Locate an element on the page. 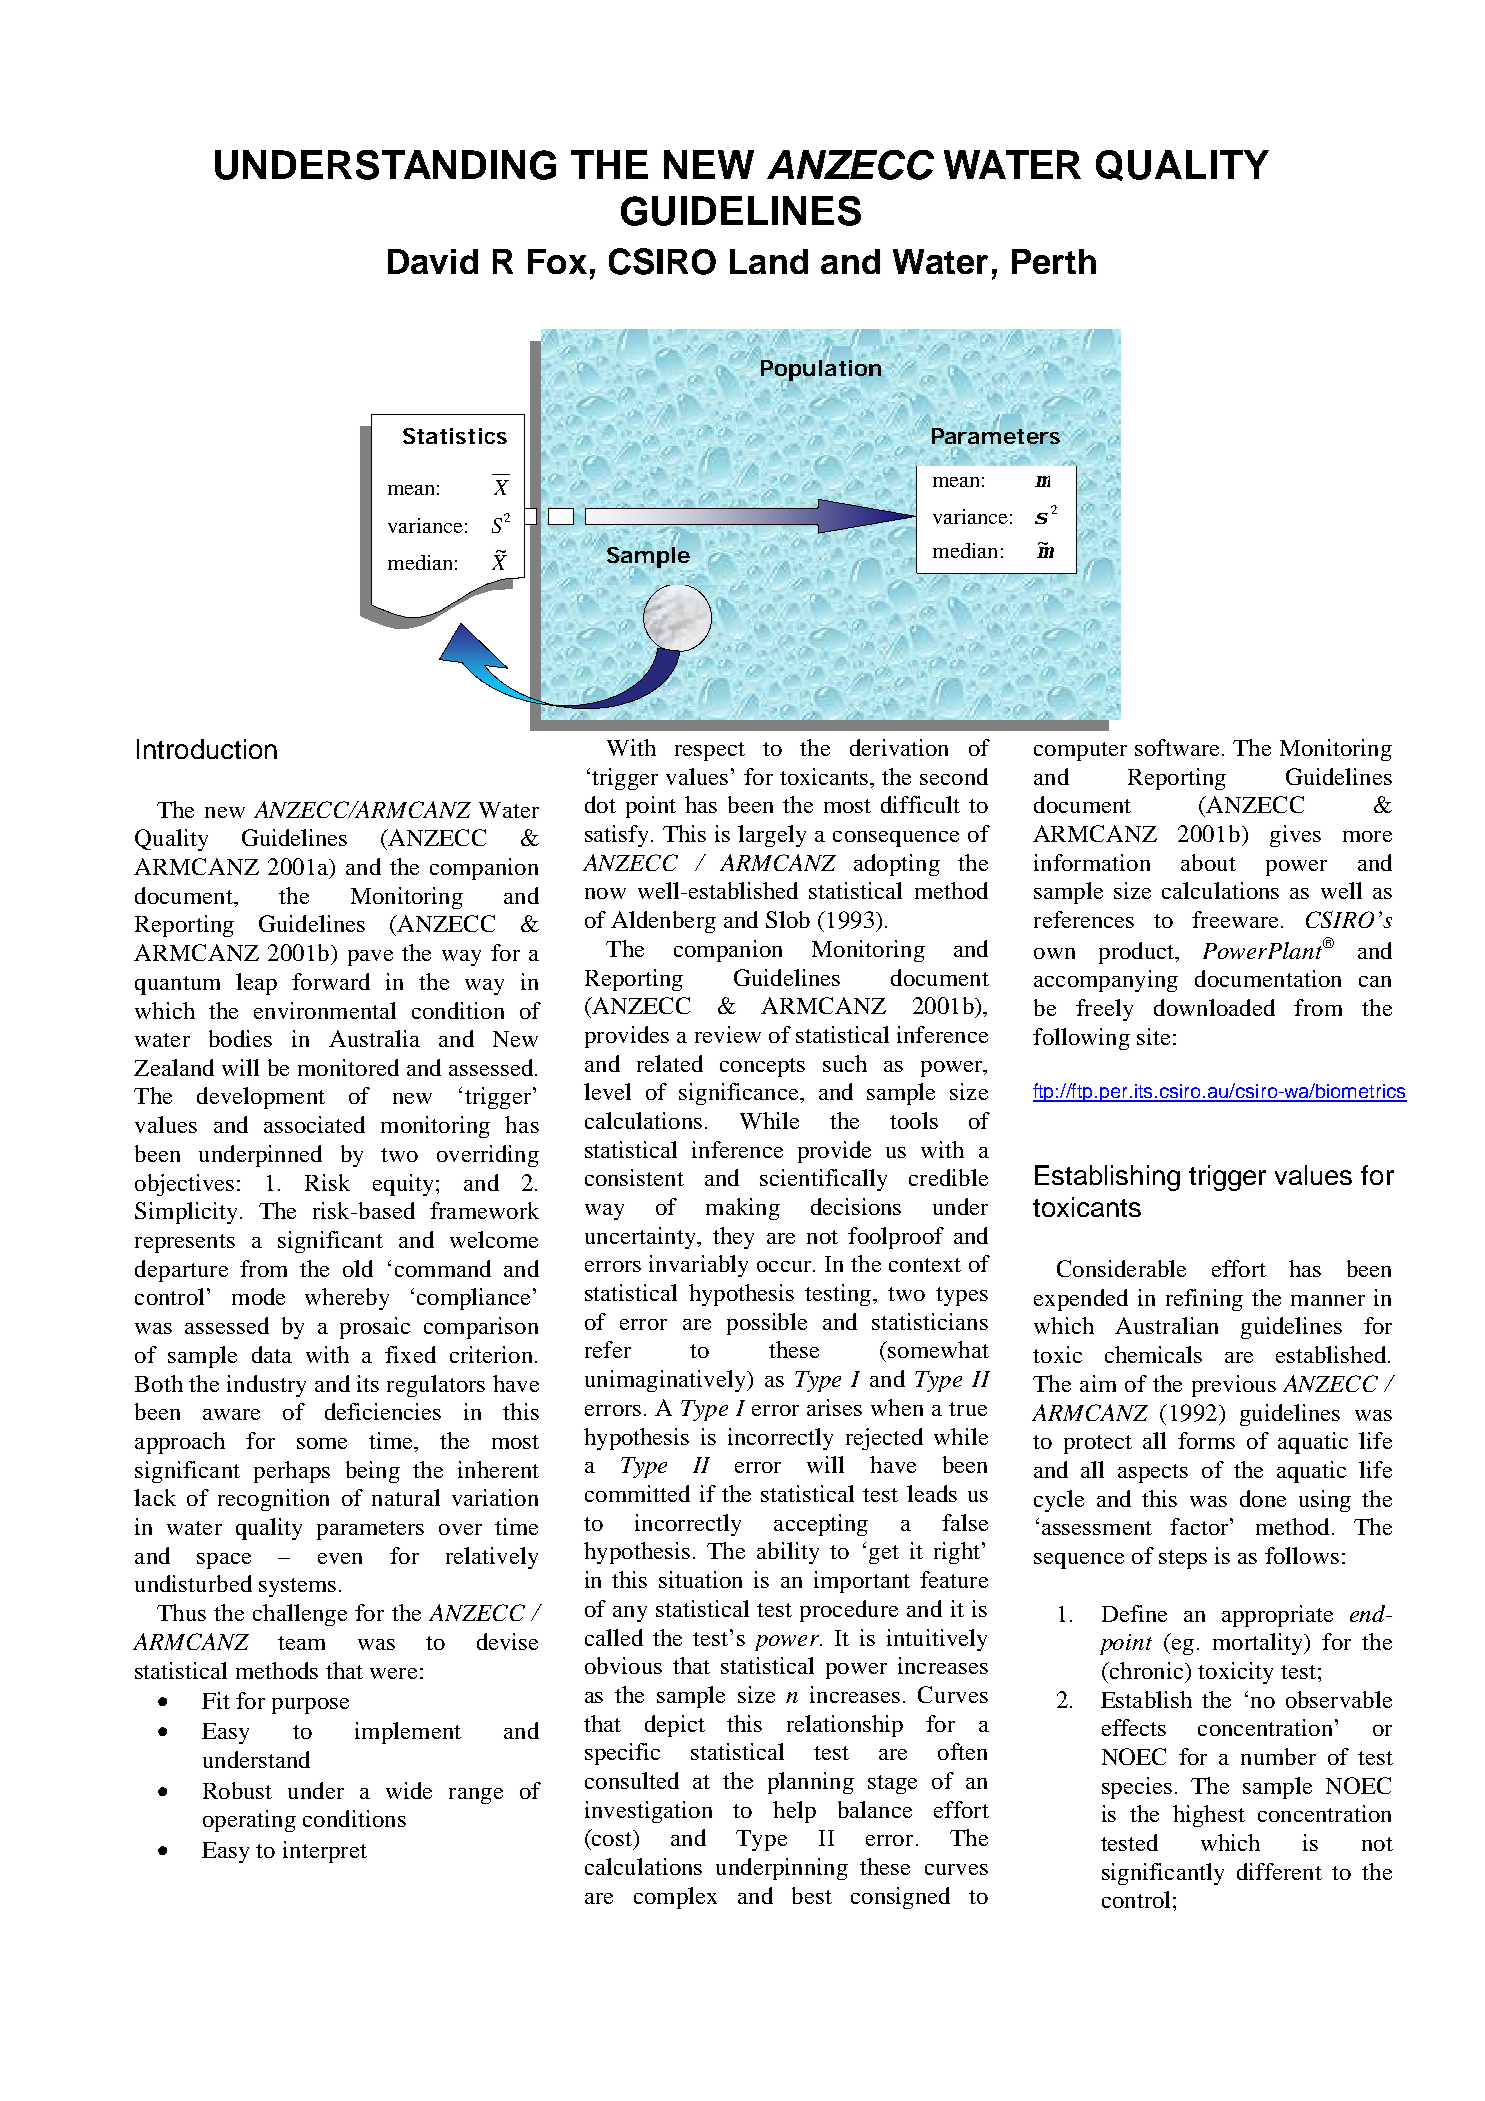  perhaps is located at coordinates (292, 1472).
